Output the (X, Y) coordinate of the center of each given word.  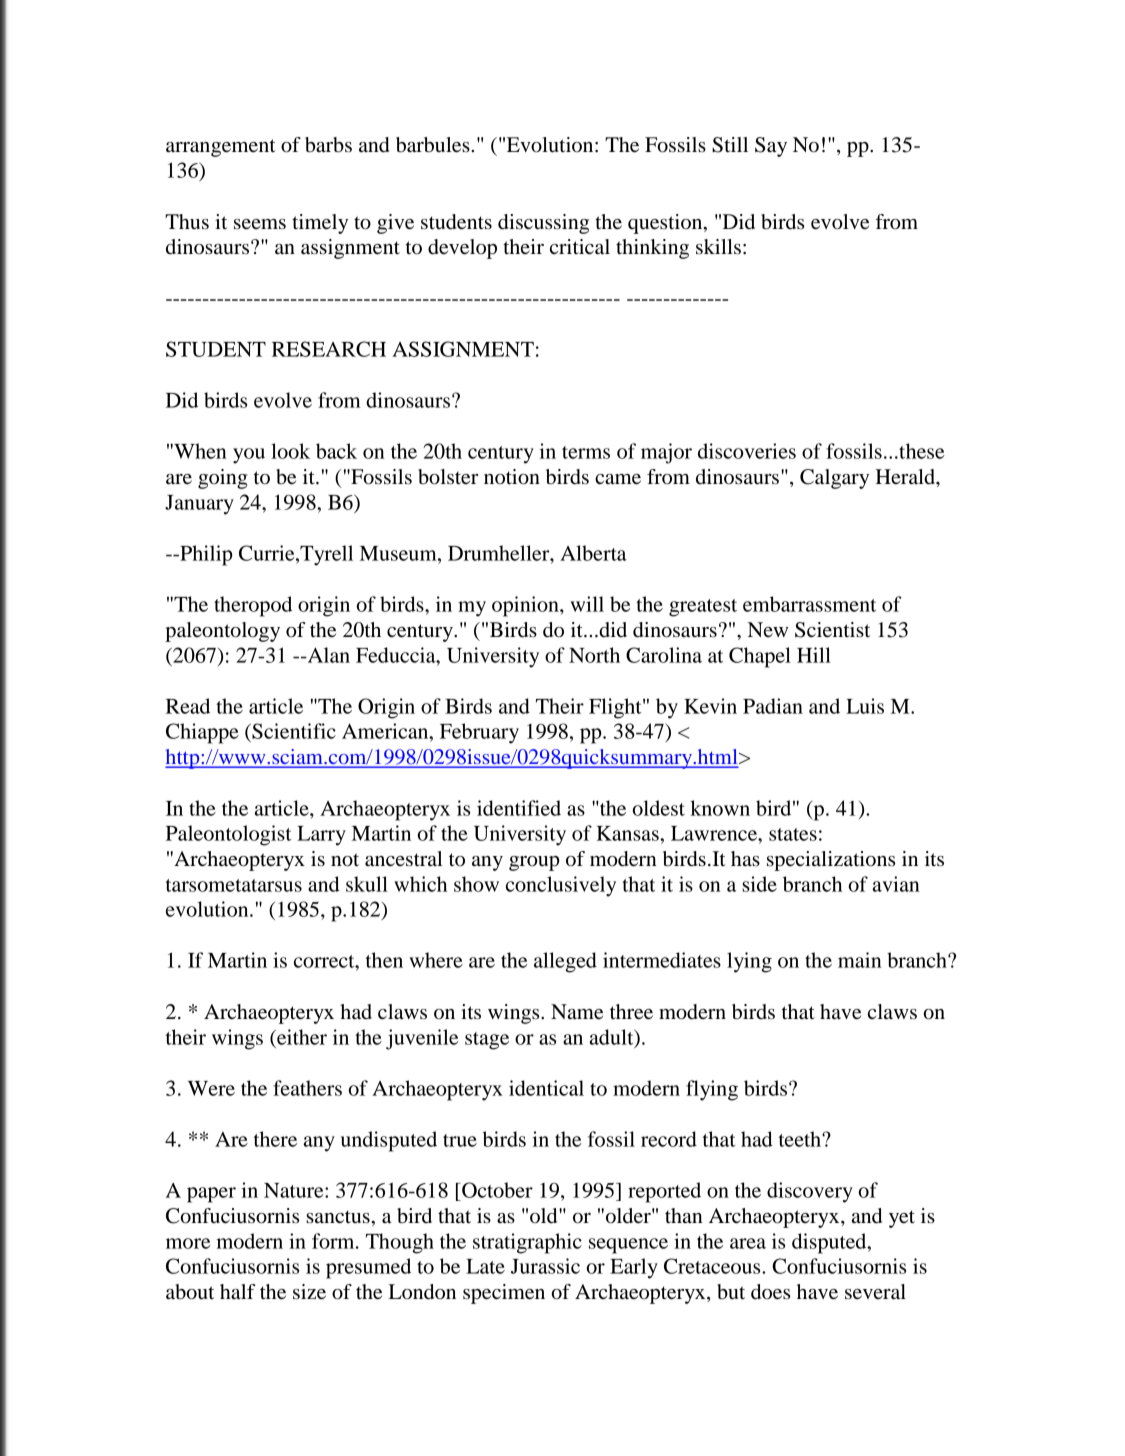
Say (771, 147)
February (479, 733)
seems (260, 224)
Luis (865, 706)
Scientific (293, 731)
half (238, 1292)
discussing (543, 224)
